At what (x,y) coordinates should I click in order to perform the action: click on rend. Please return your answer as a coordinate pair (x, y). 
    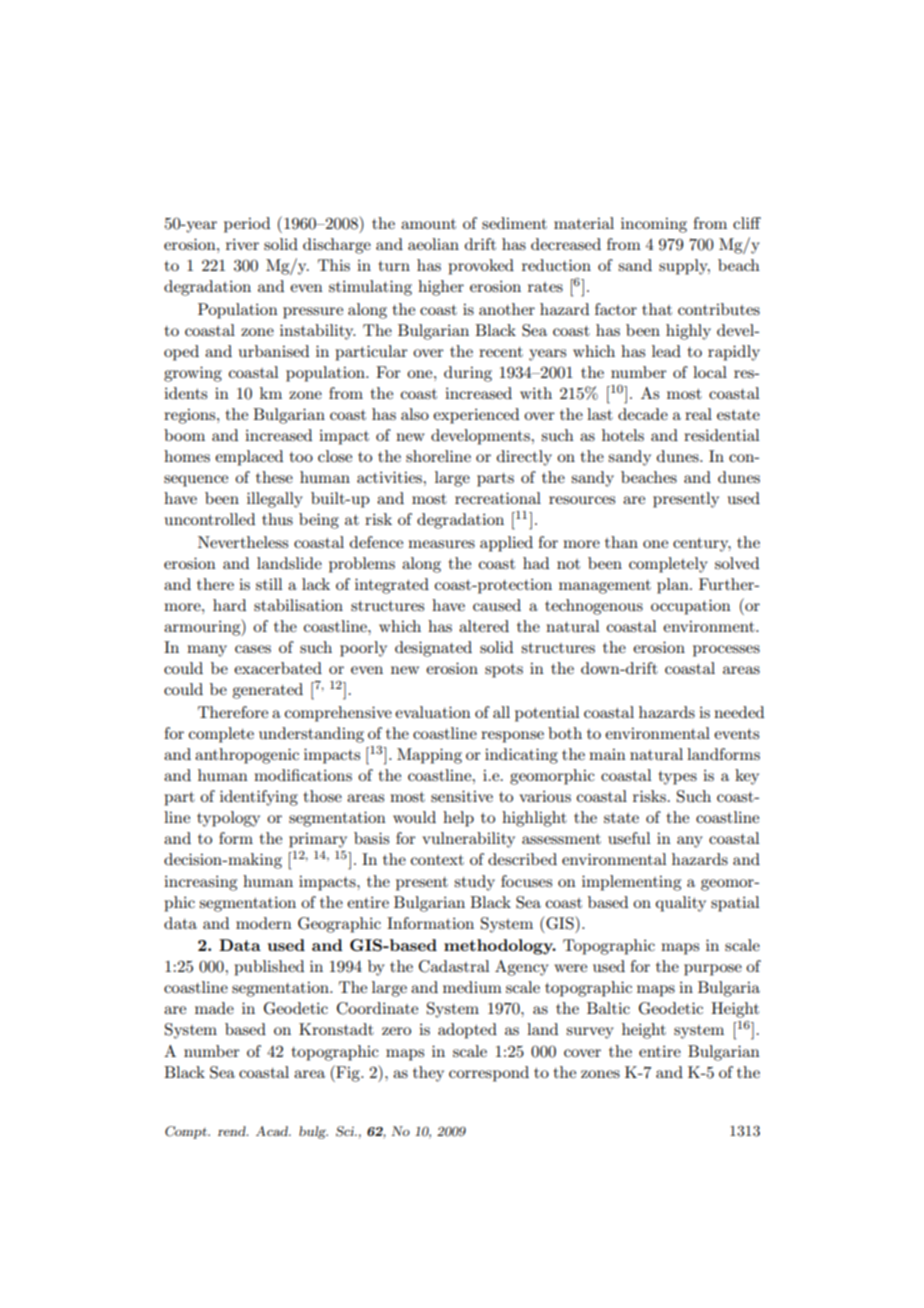
    Looking at the image, I should click on (233, 1131).
